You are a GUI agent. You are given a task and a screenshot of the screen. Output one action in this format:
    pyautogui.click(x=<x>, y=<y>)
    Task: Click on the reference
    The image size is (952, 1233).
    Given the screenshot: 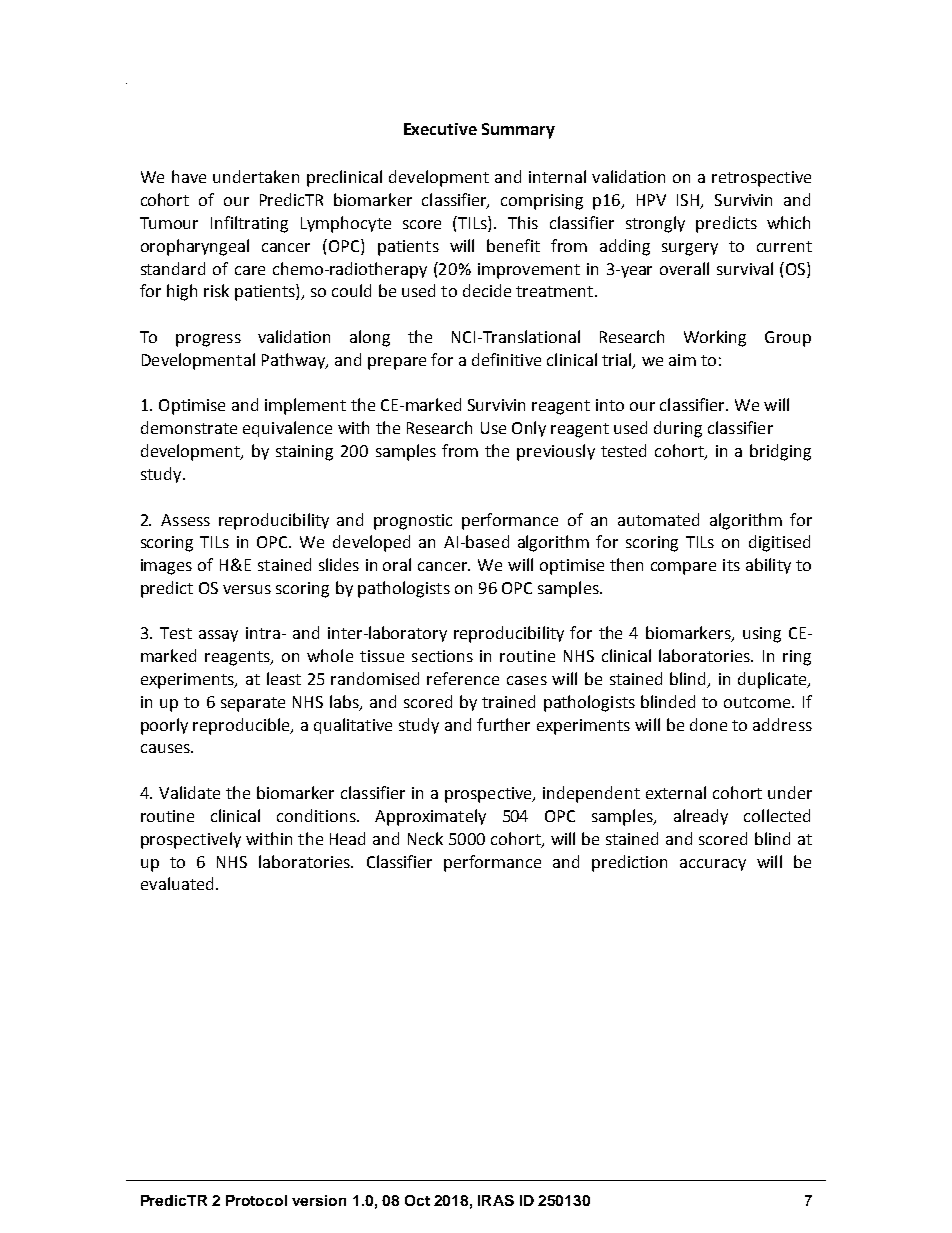 What is the action you would take?
    pyautogui.click(x=463, y=678)
